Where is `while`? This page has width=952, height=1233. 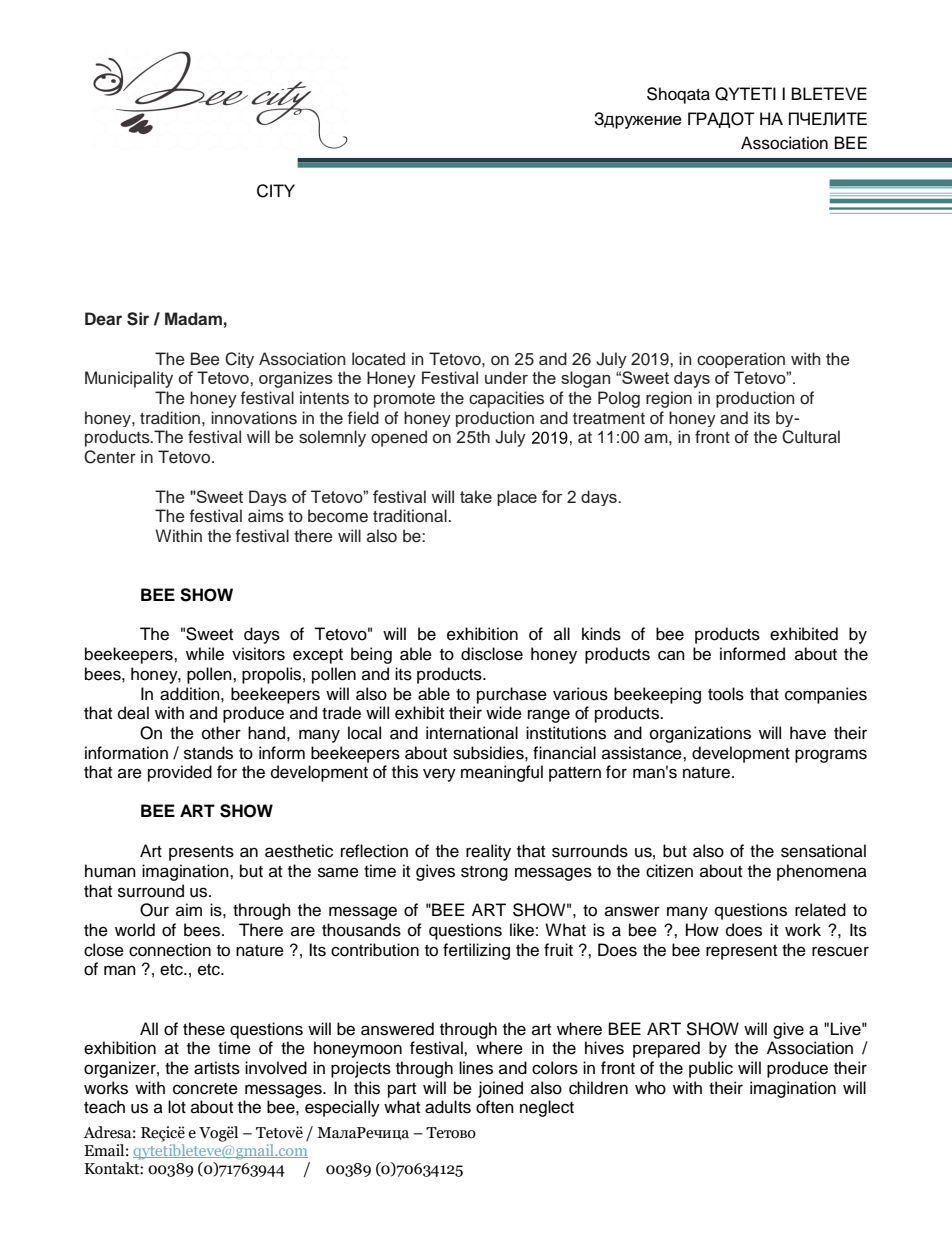
while is located at coordinates (205, 654).
